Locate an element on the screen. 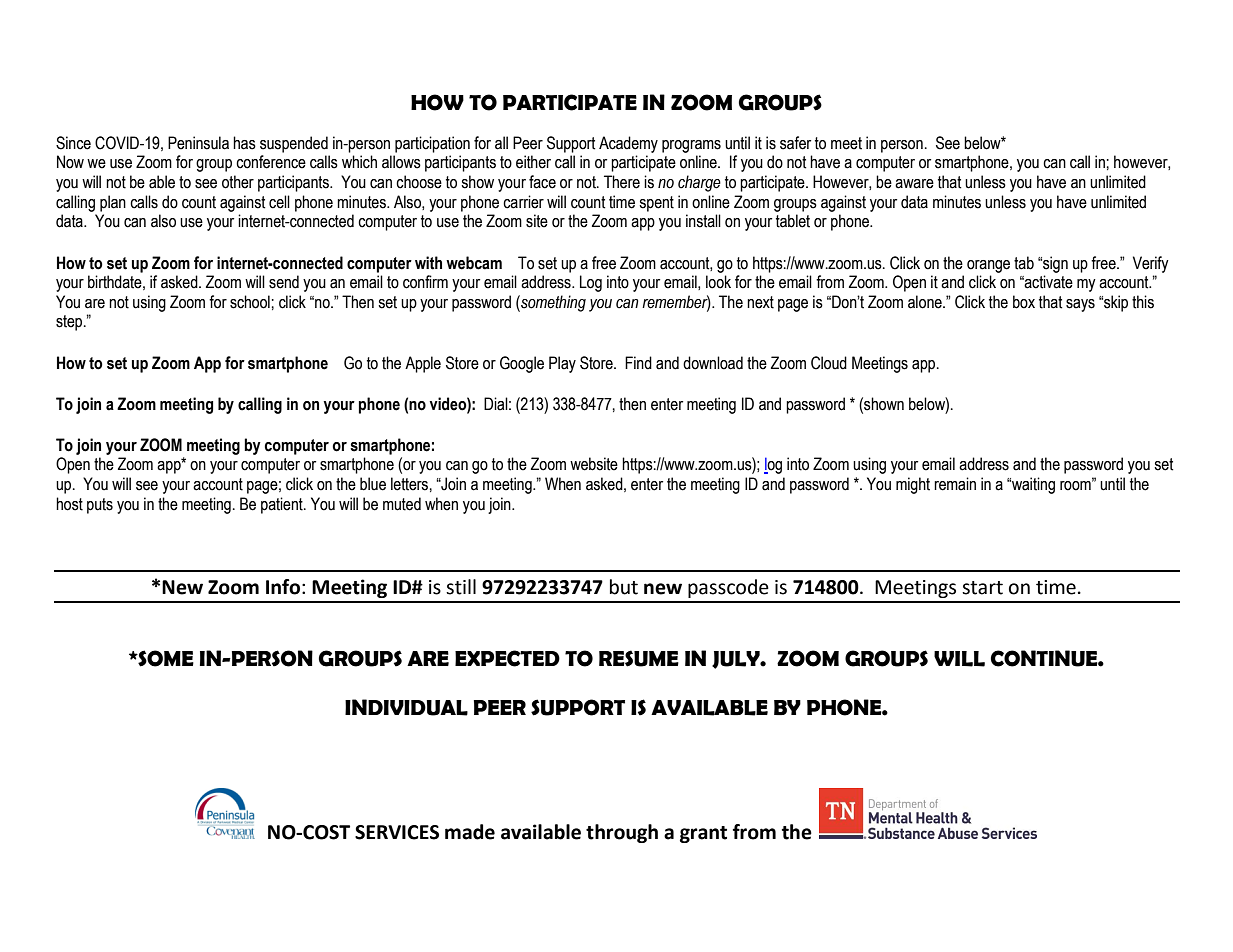 The image size is (1233, 952). muted is located at coordinates (402, 504).
